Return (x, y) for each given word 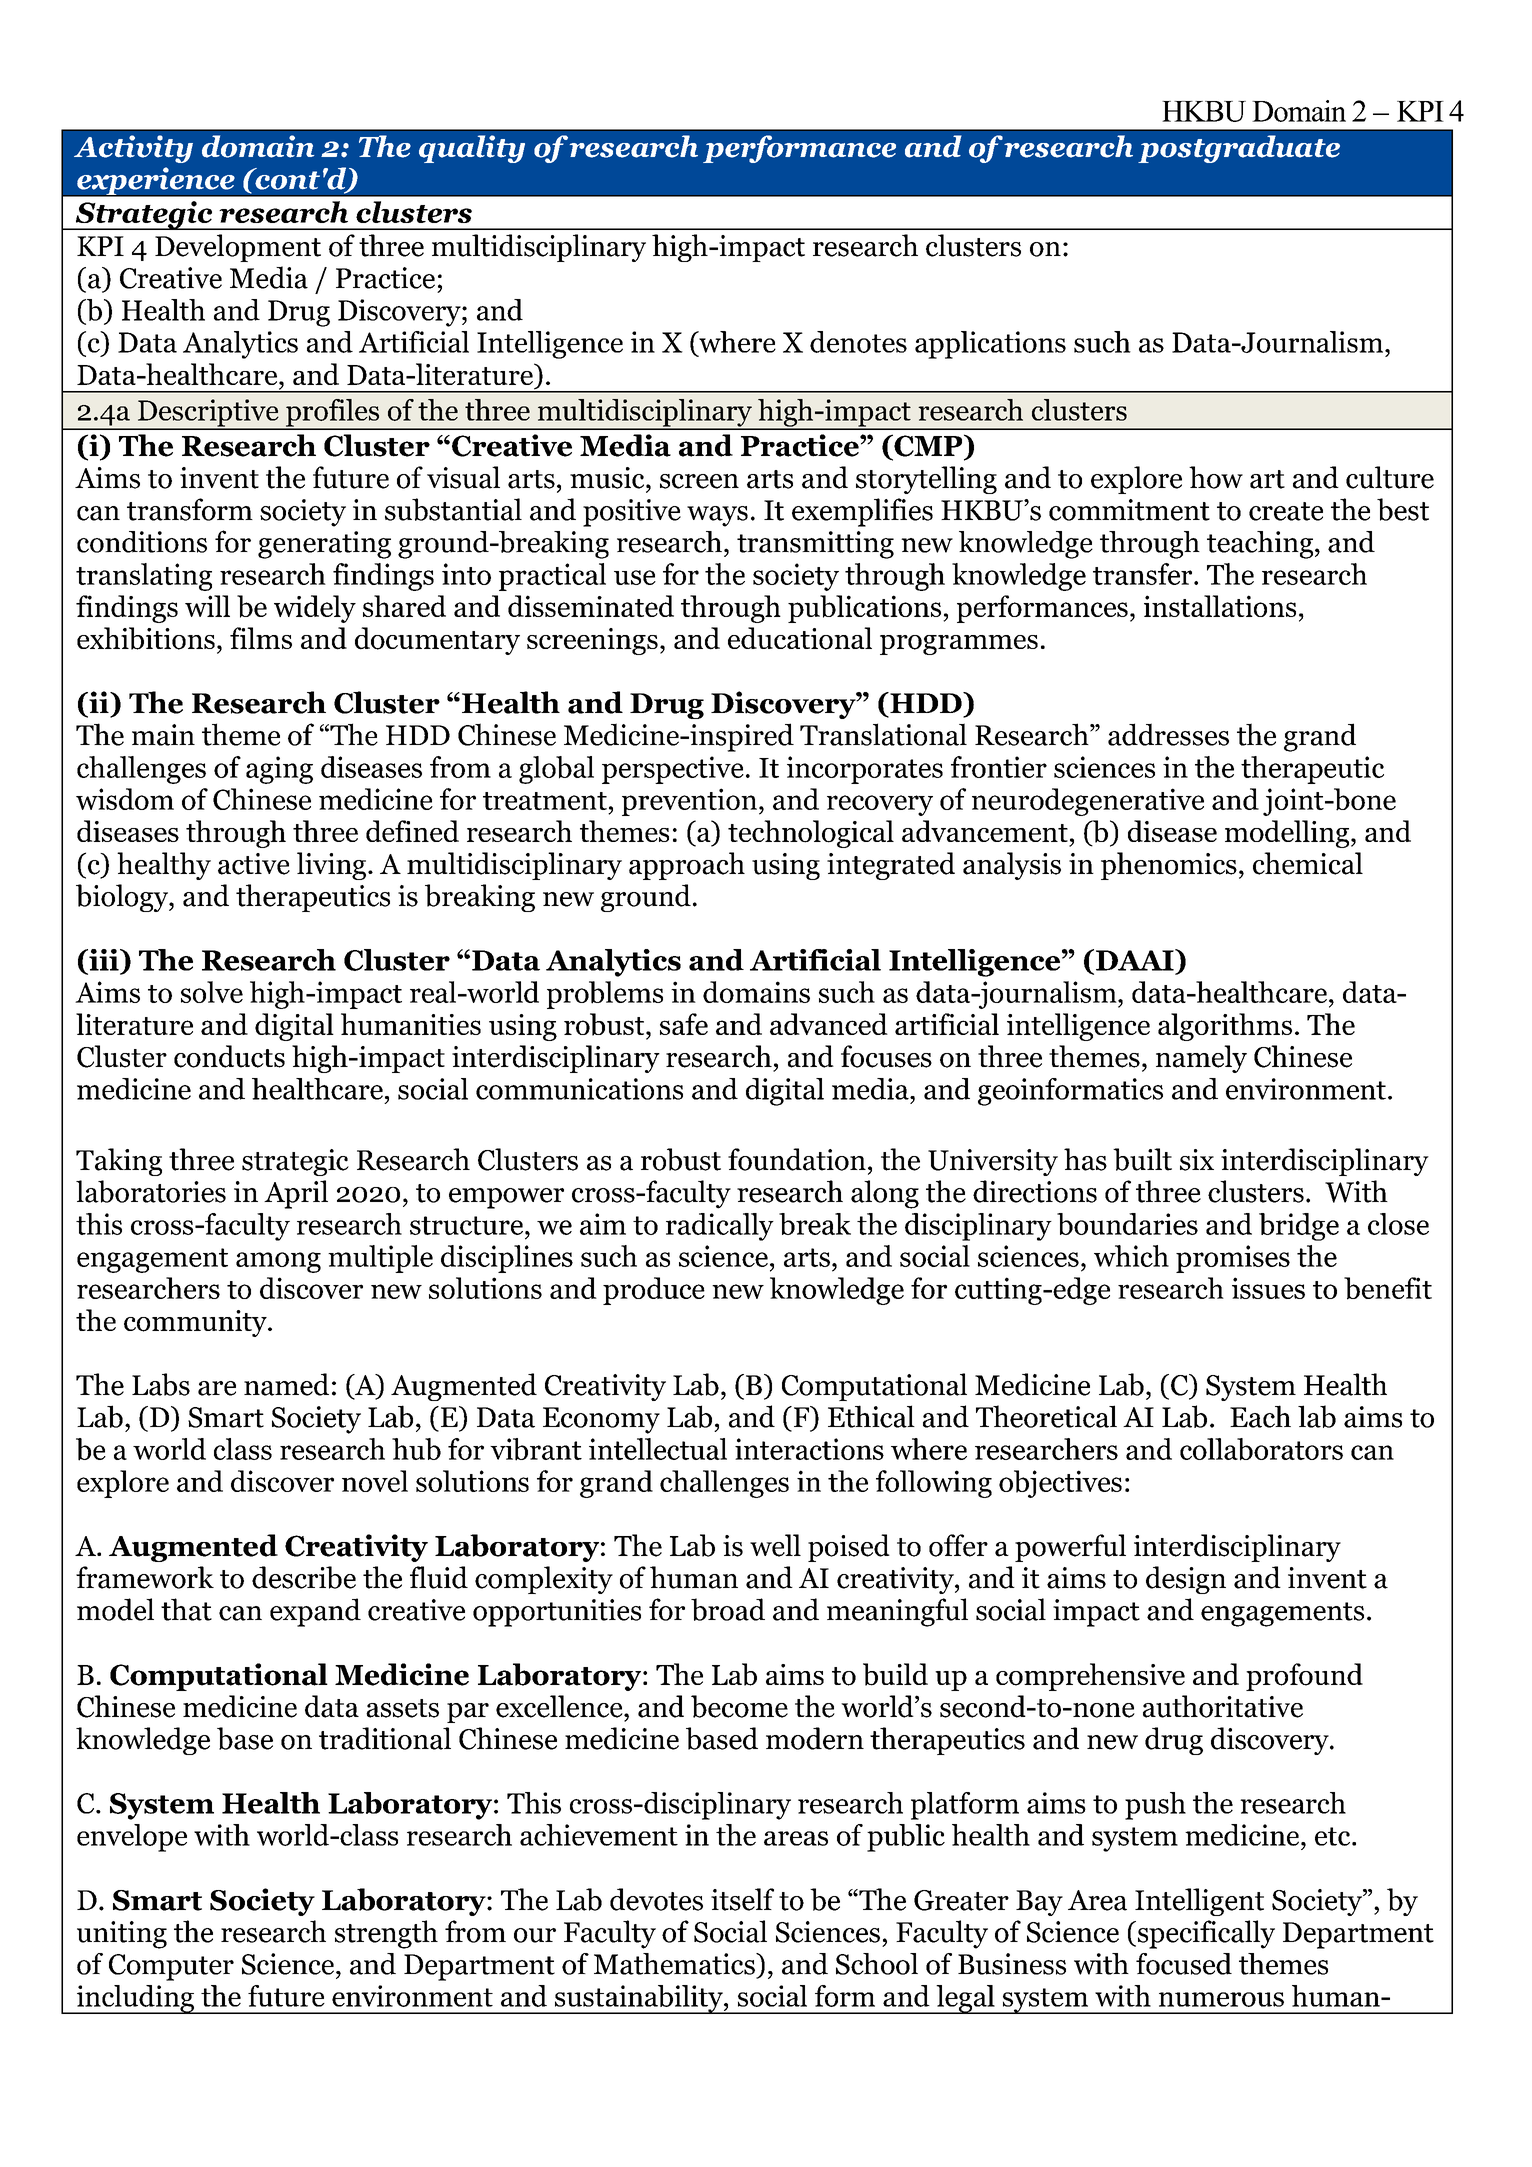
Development (238, 248)
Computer (171, 1967)
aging (279, 770)
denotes (858, 342)
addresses (1168, 734)
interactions (809, 1449)
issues (1268, 1288)
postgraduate (1239, 149)
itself (742, 1899)
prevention (689, 802)
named (286, 1384)
